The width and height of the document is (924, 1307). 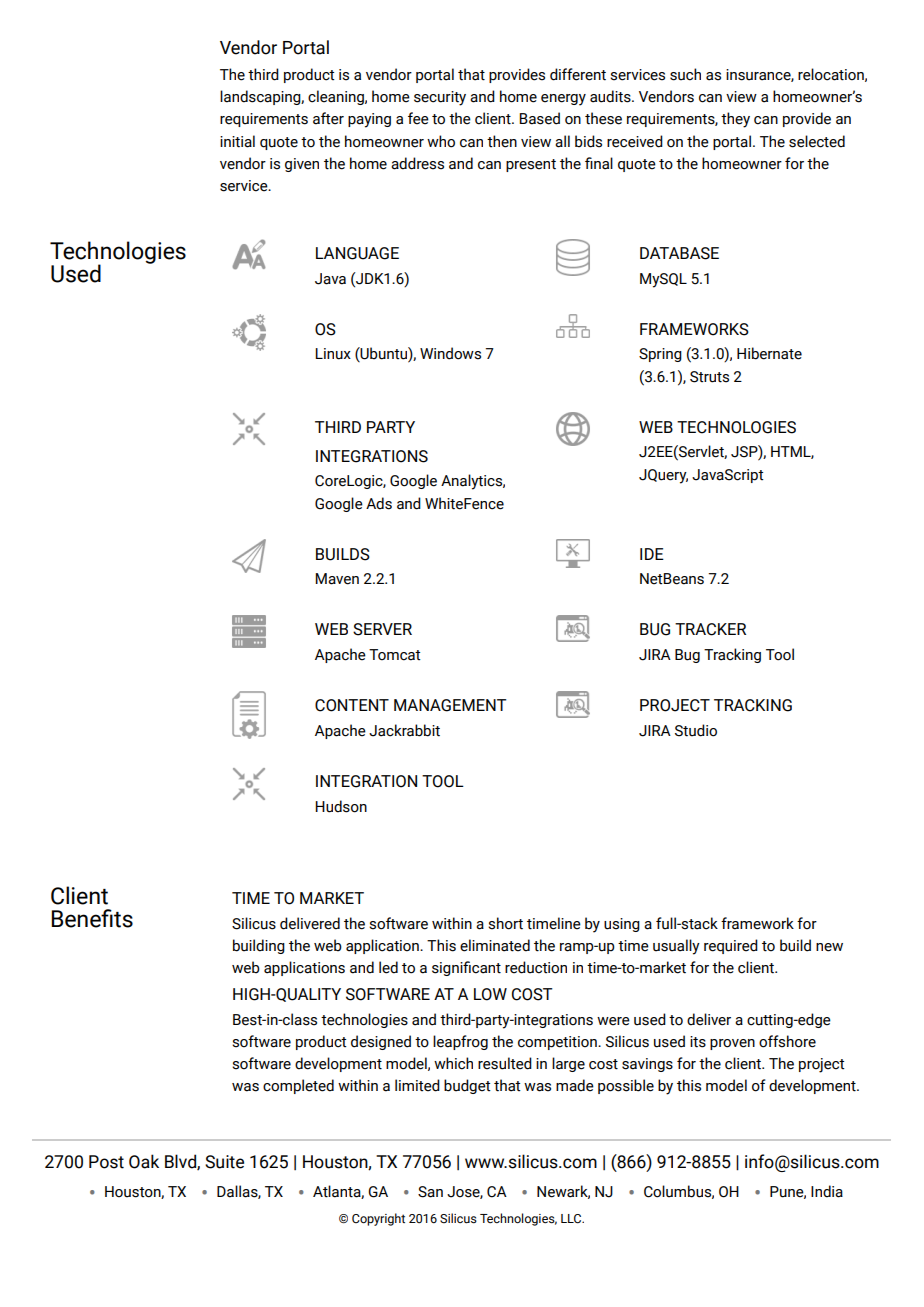 I want to click on they, so click(x=735, y=120).
